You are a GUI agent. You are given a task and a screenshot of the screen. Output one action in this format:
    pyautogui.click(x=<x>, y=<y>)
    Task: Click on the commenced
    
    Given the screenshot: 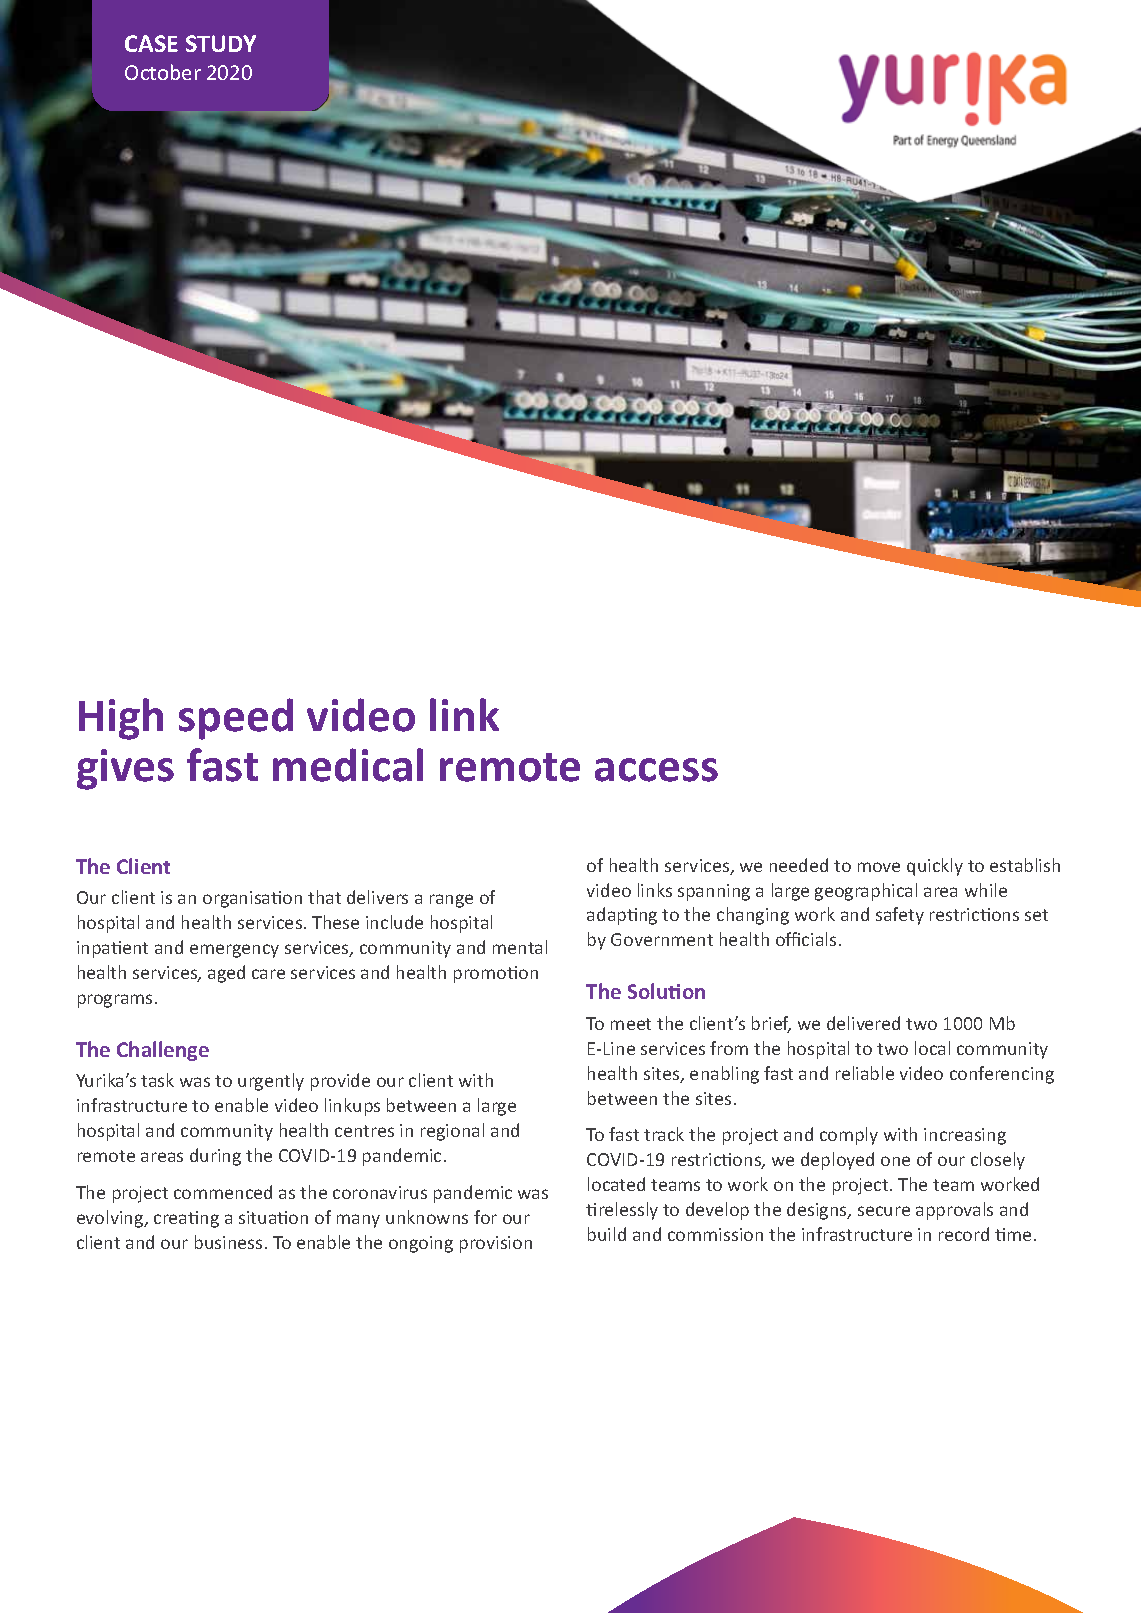 What is the action you would take?
    pyautogui.click(x=223, y=1192)
